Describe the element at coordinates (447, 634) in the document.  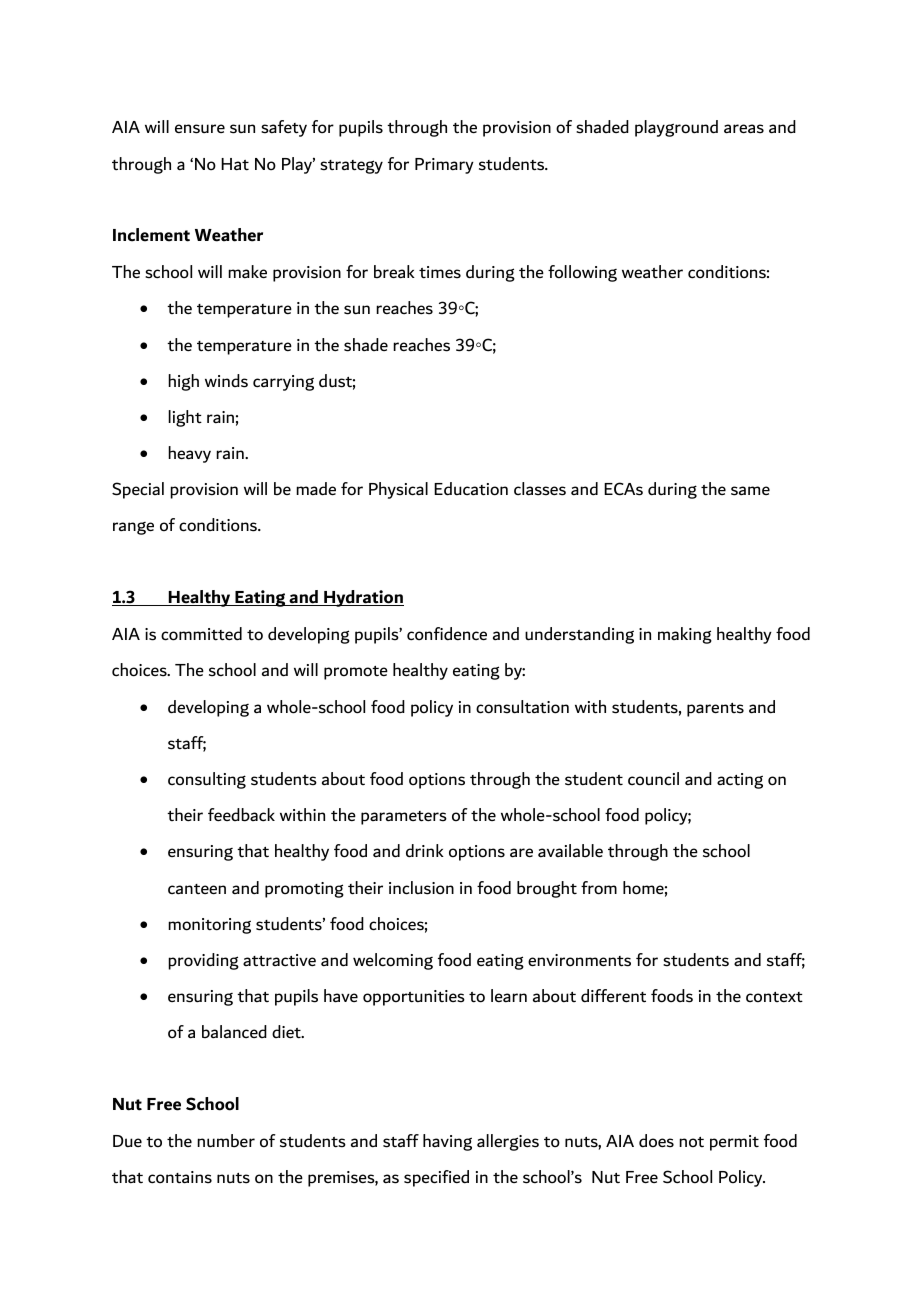
I see `confidence` at that location.
